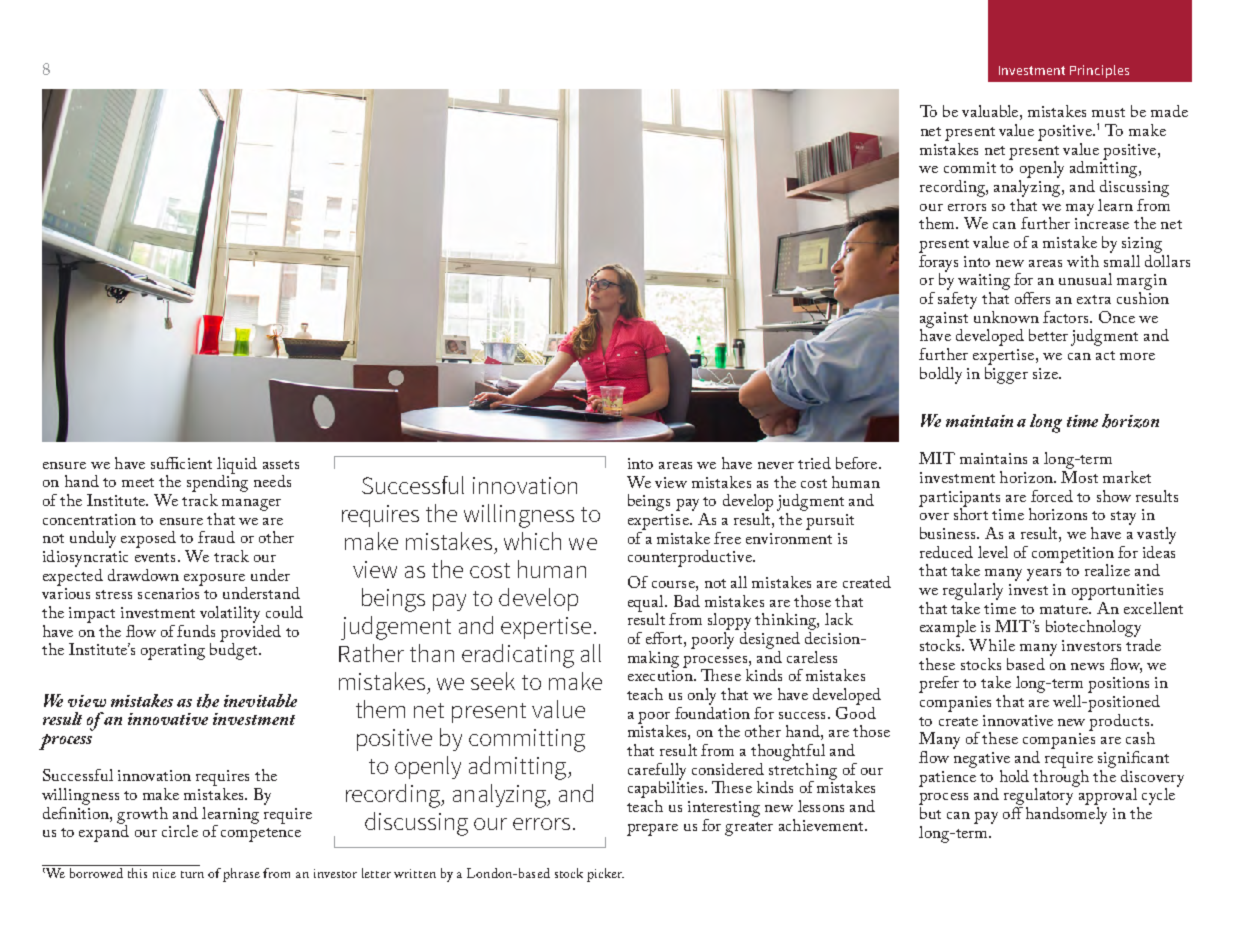 The image size is (1233, 952). I want to click on against, so click(944, 321).
